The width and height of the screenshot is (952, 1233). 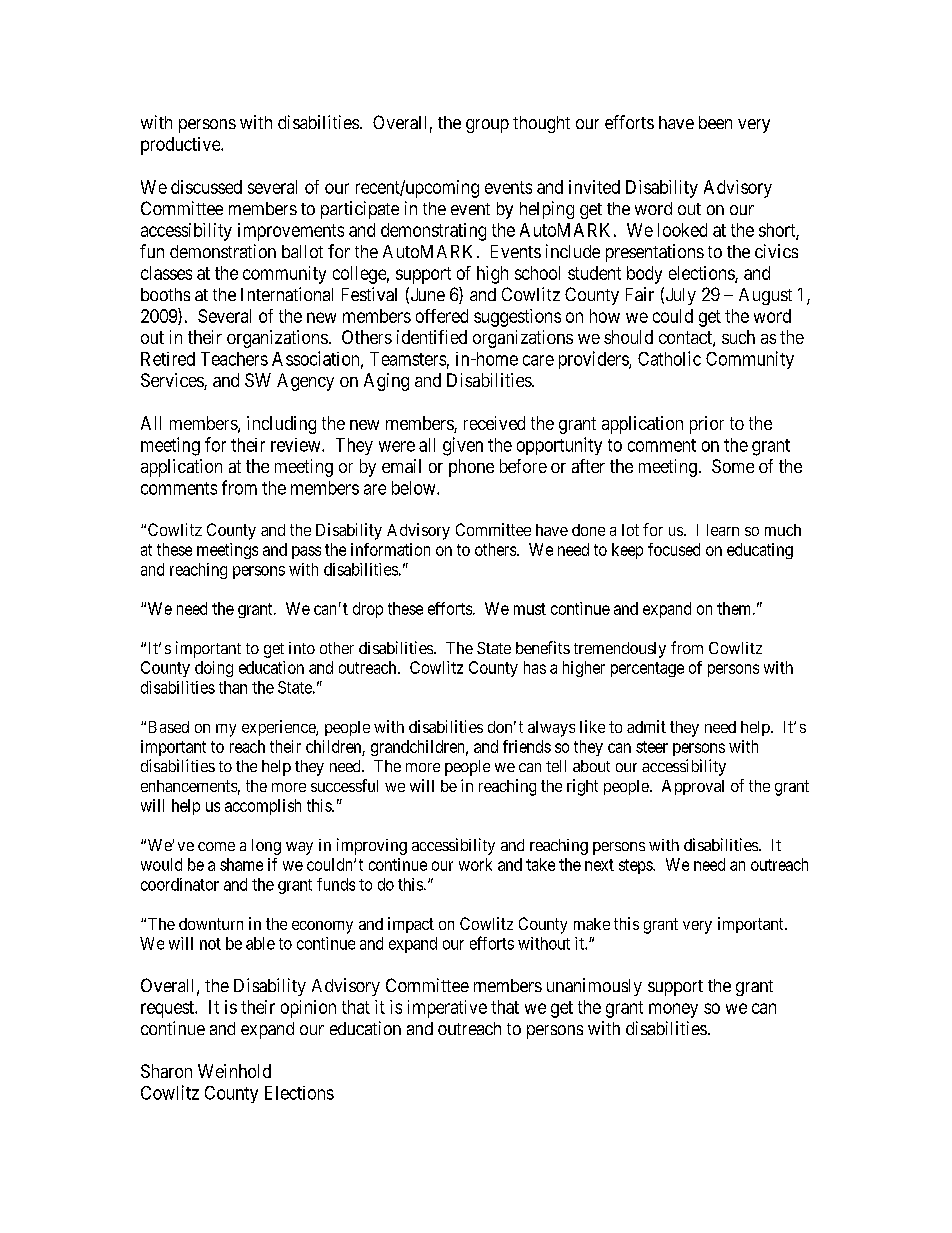 What do you see at coordinates (306, 552) in the screenshot?
I see `pass` at bounding box center [306, 552].
